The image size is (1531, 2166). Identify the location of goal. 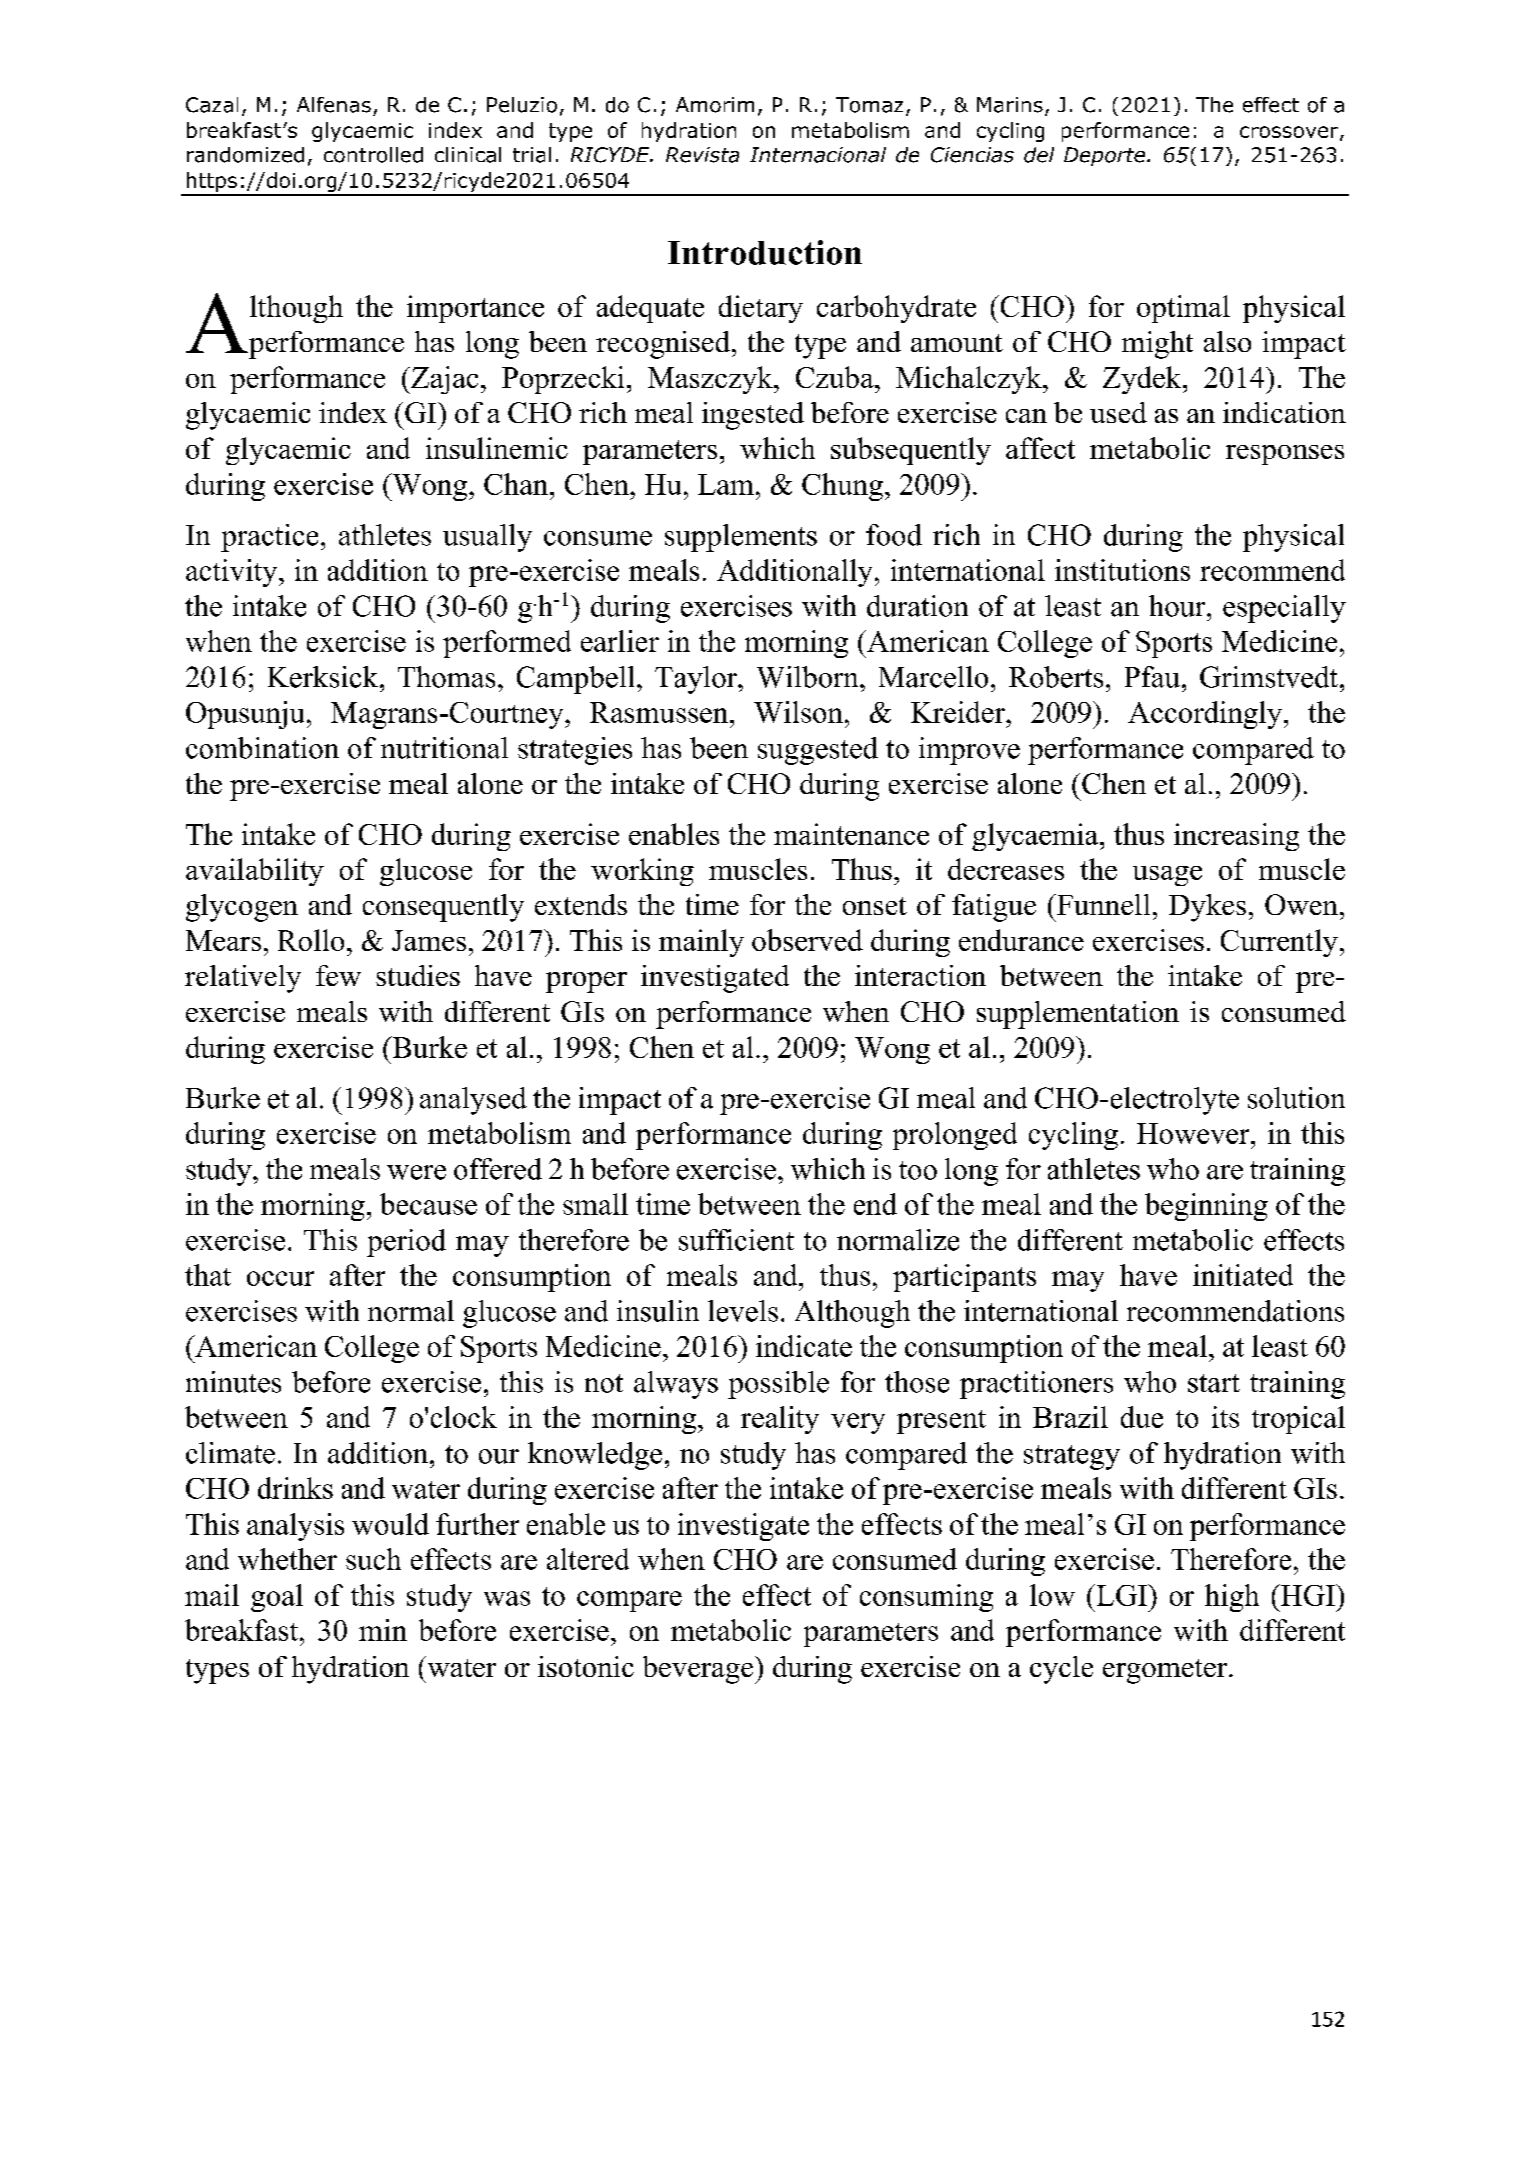
(277, 1598).
